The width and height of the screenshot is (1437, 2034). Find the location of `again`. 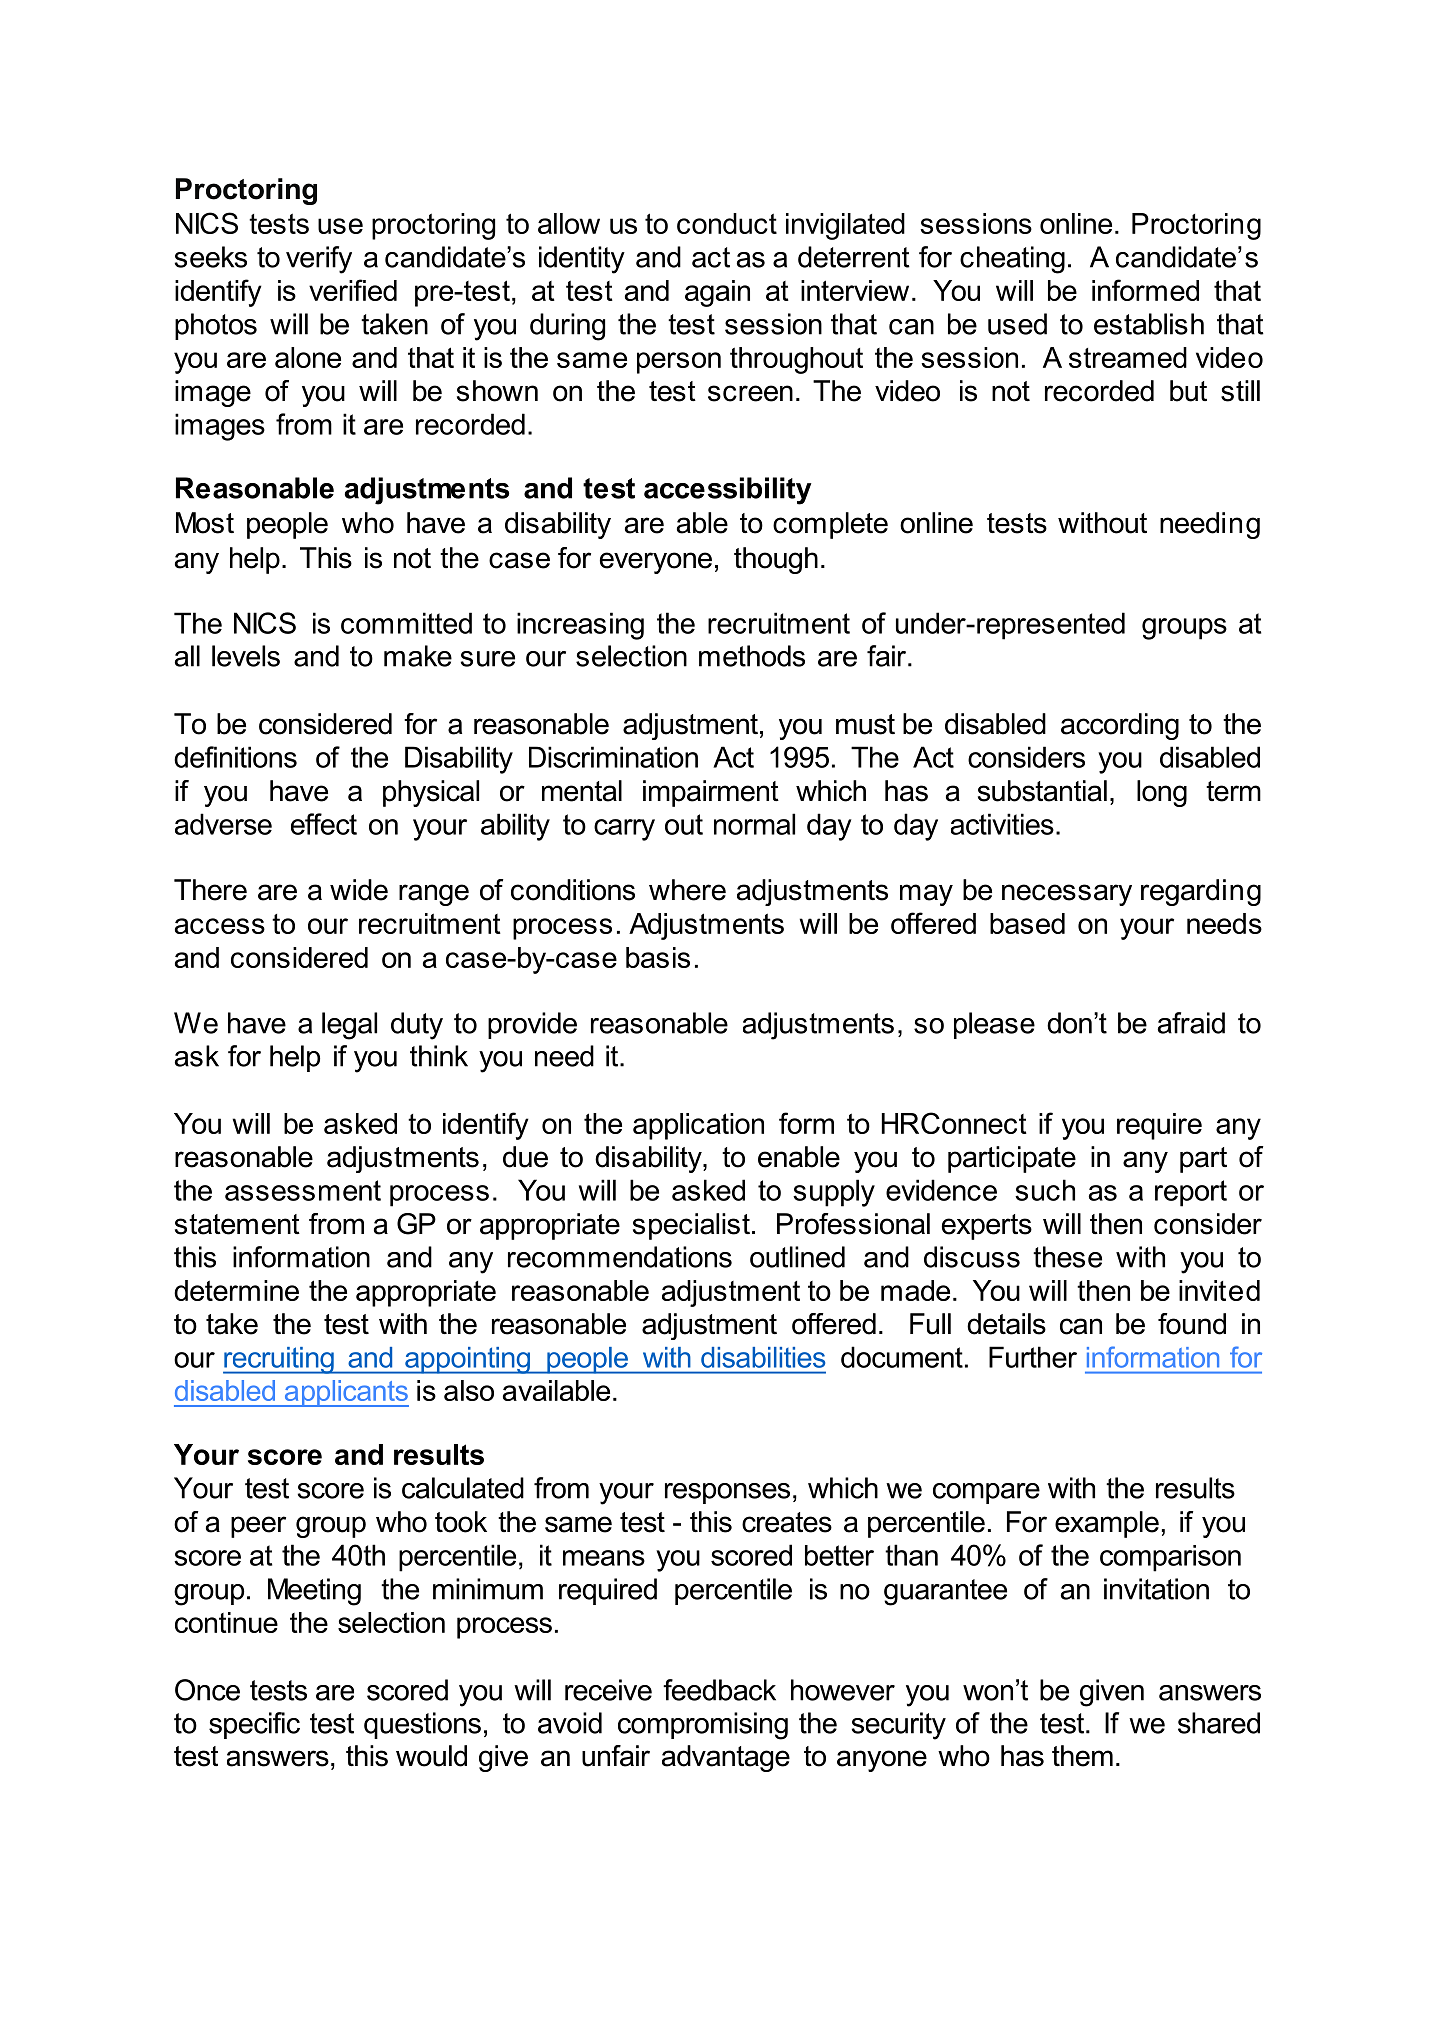

again is located at coordinates (717, 293).
